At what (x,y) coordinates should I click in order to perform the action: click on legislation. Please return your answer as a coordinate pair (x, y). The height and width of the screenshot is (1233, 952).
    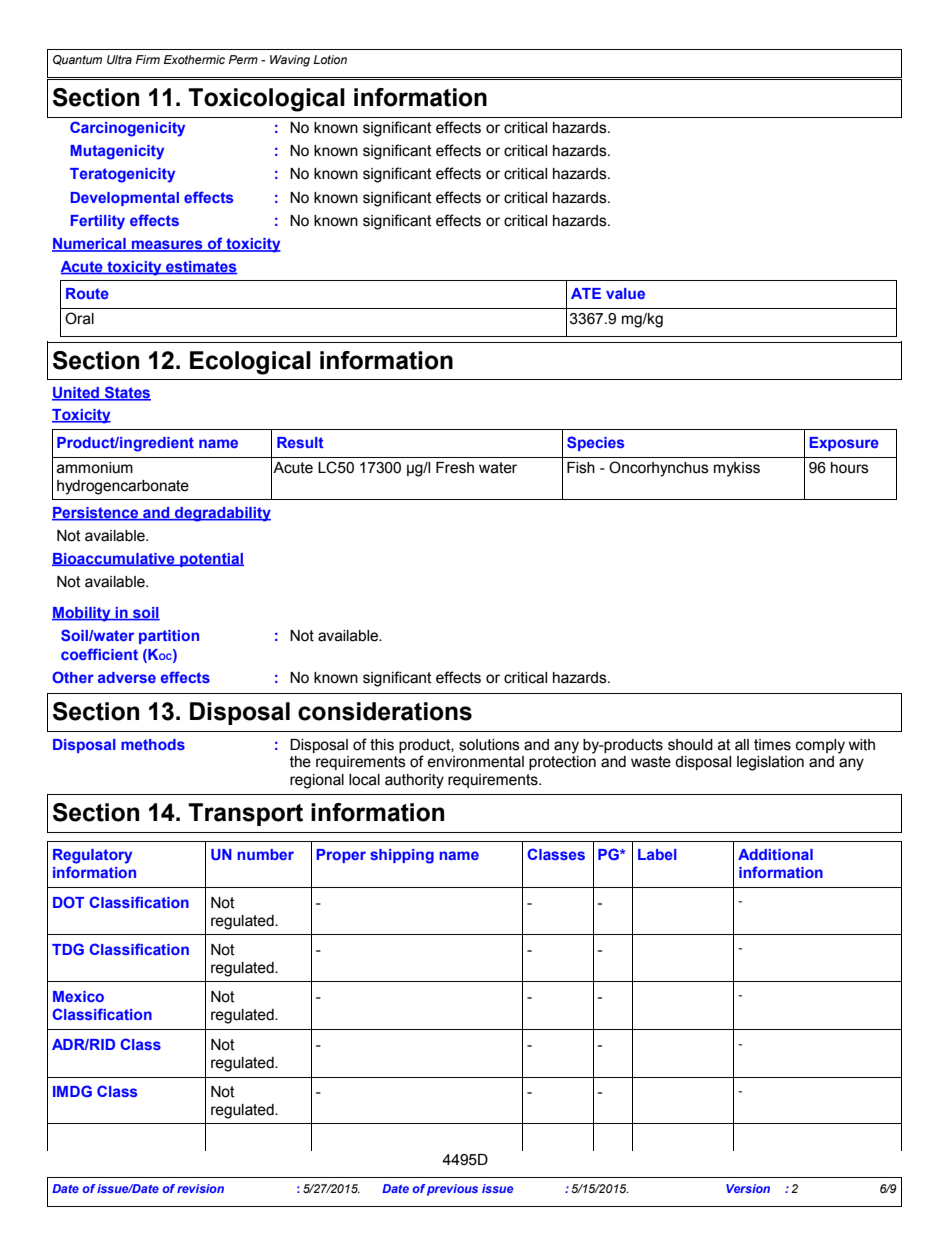
    Looking at the image, I should click on (770, 763).
